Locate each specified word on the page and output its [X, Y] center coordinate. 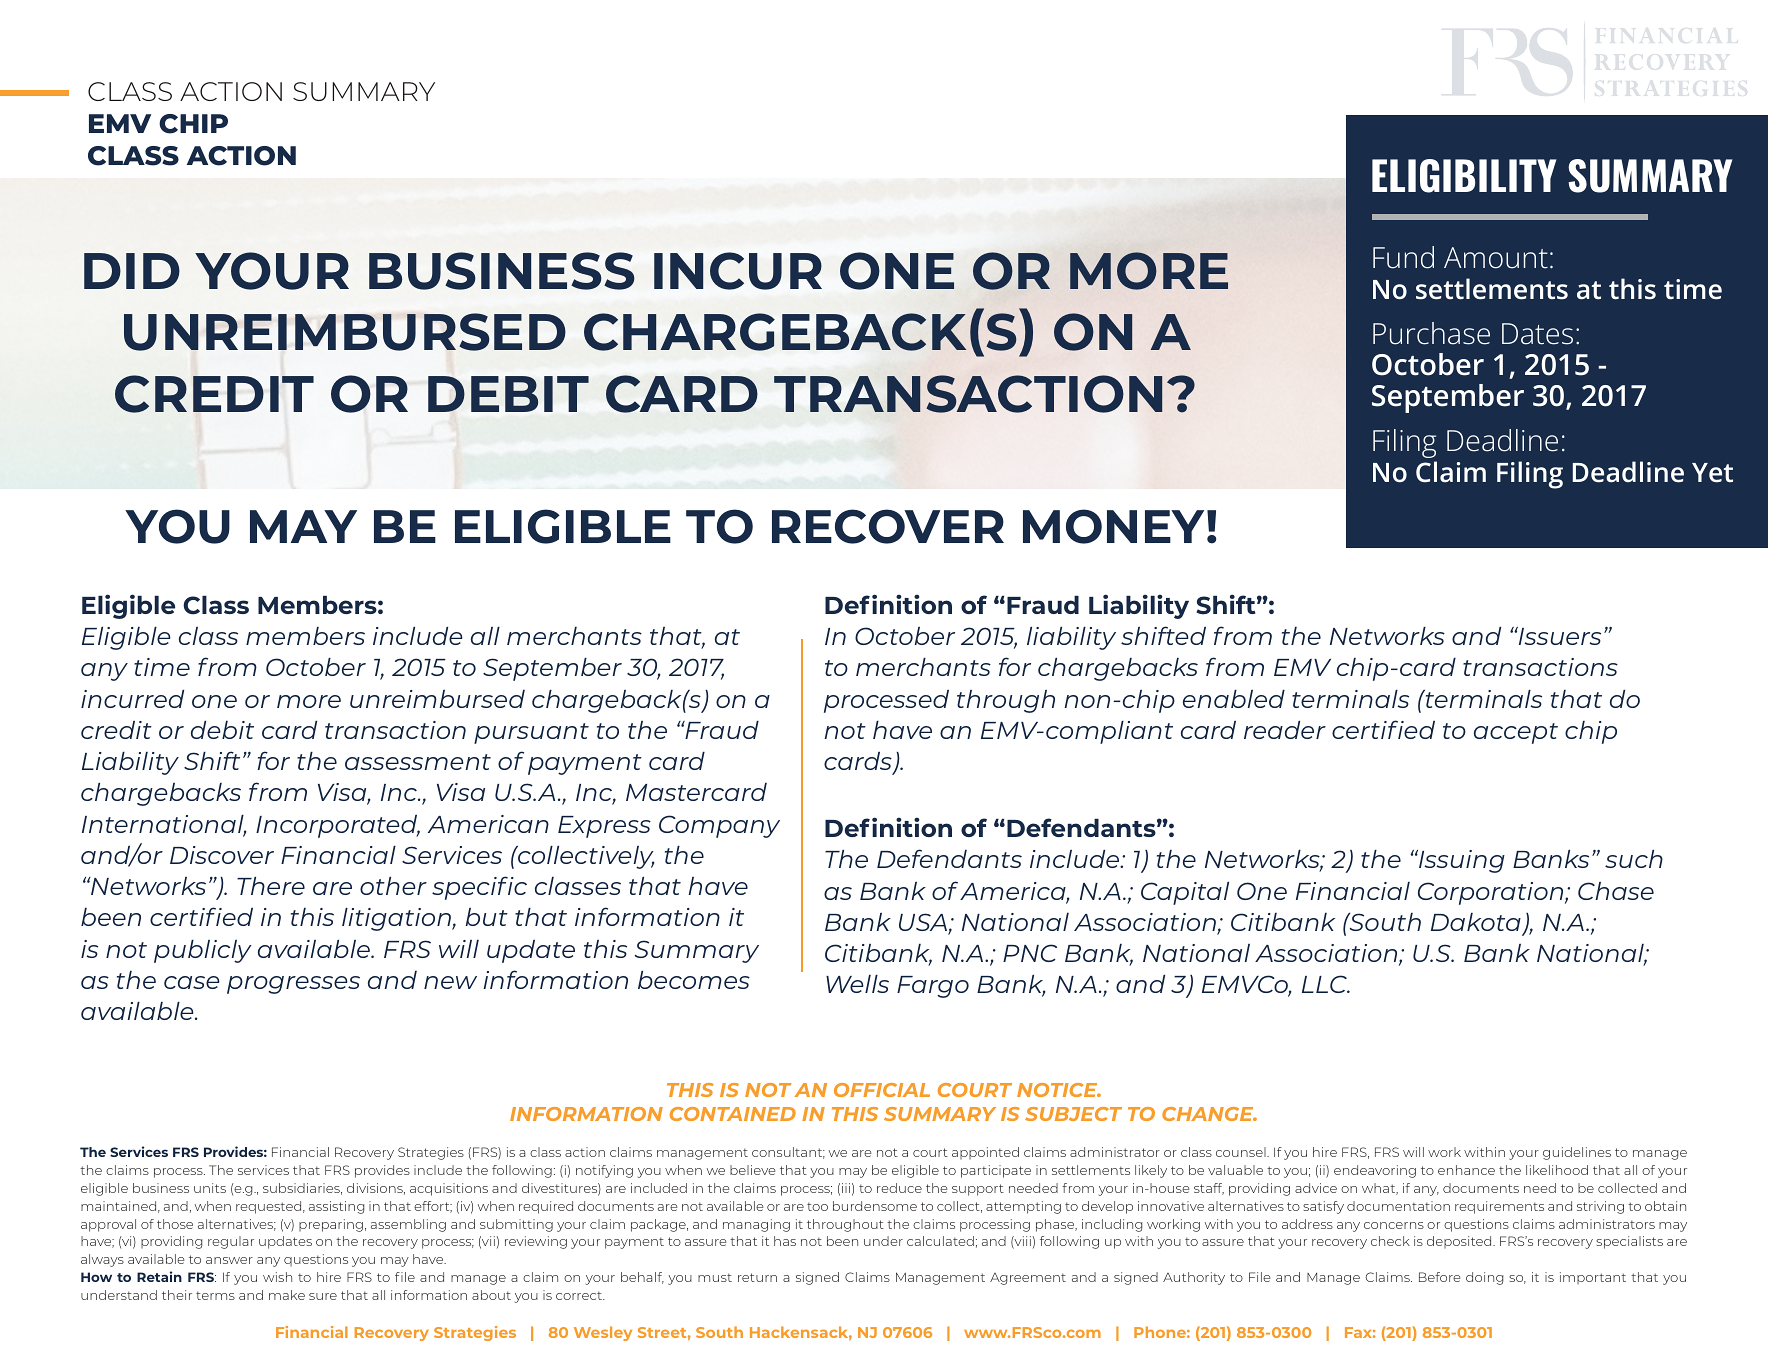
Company [719, 826]
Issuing [1461, 861]
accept [1516, 733]
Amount [1496, 258]
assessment [418, 762]
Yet [1712, 473]
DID [132, 271]
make [287, 1295]
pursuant [531, 733]
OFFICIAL [882, 1090]
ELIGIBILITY [1464, 176]
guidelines [1577, 1153]
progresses [293, 985]
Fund [1403, 257]
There [271, 886]
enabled [1234, 699]
